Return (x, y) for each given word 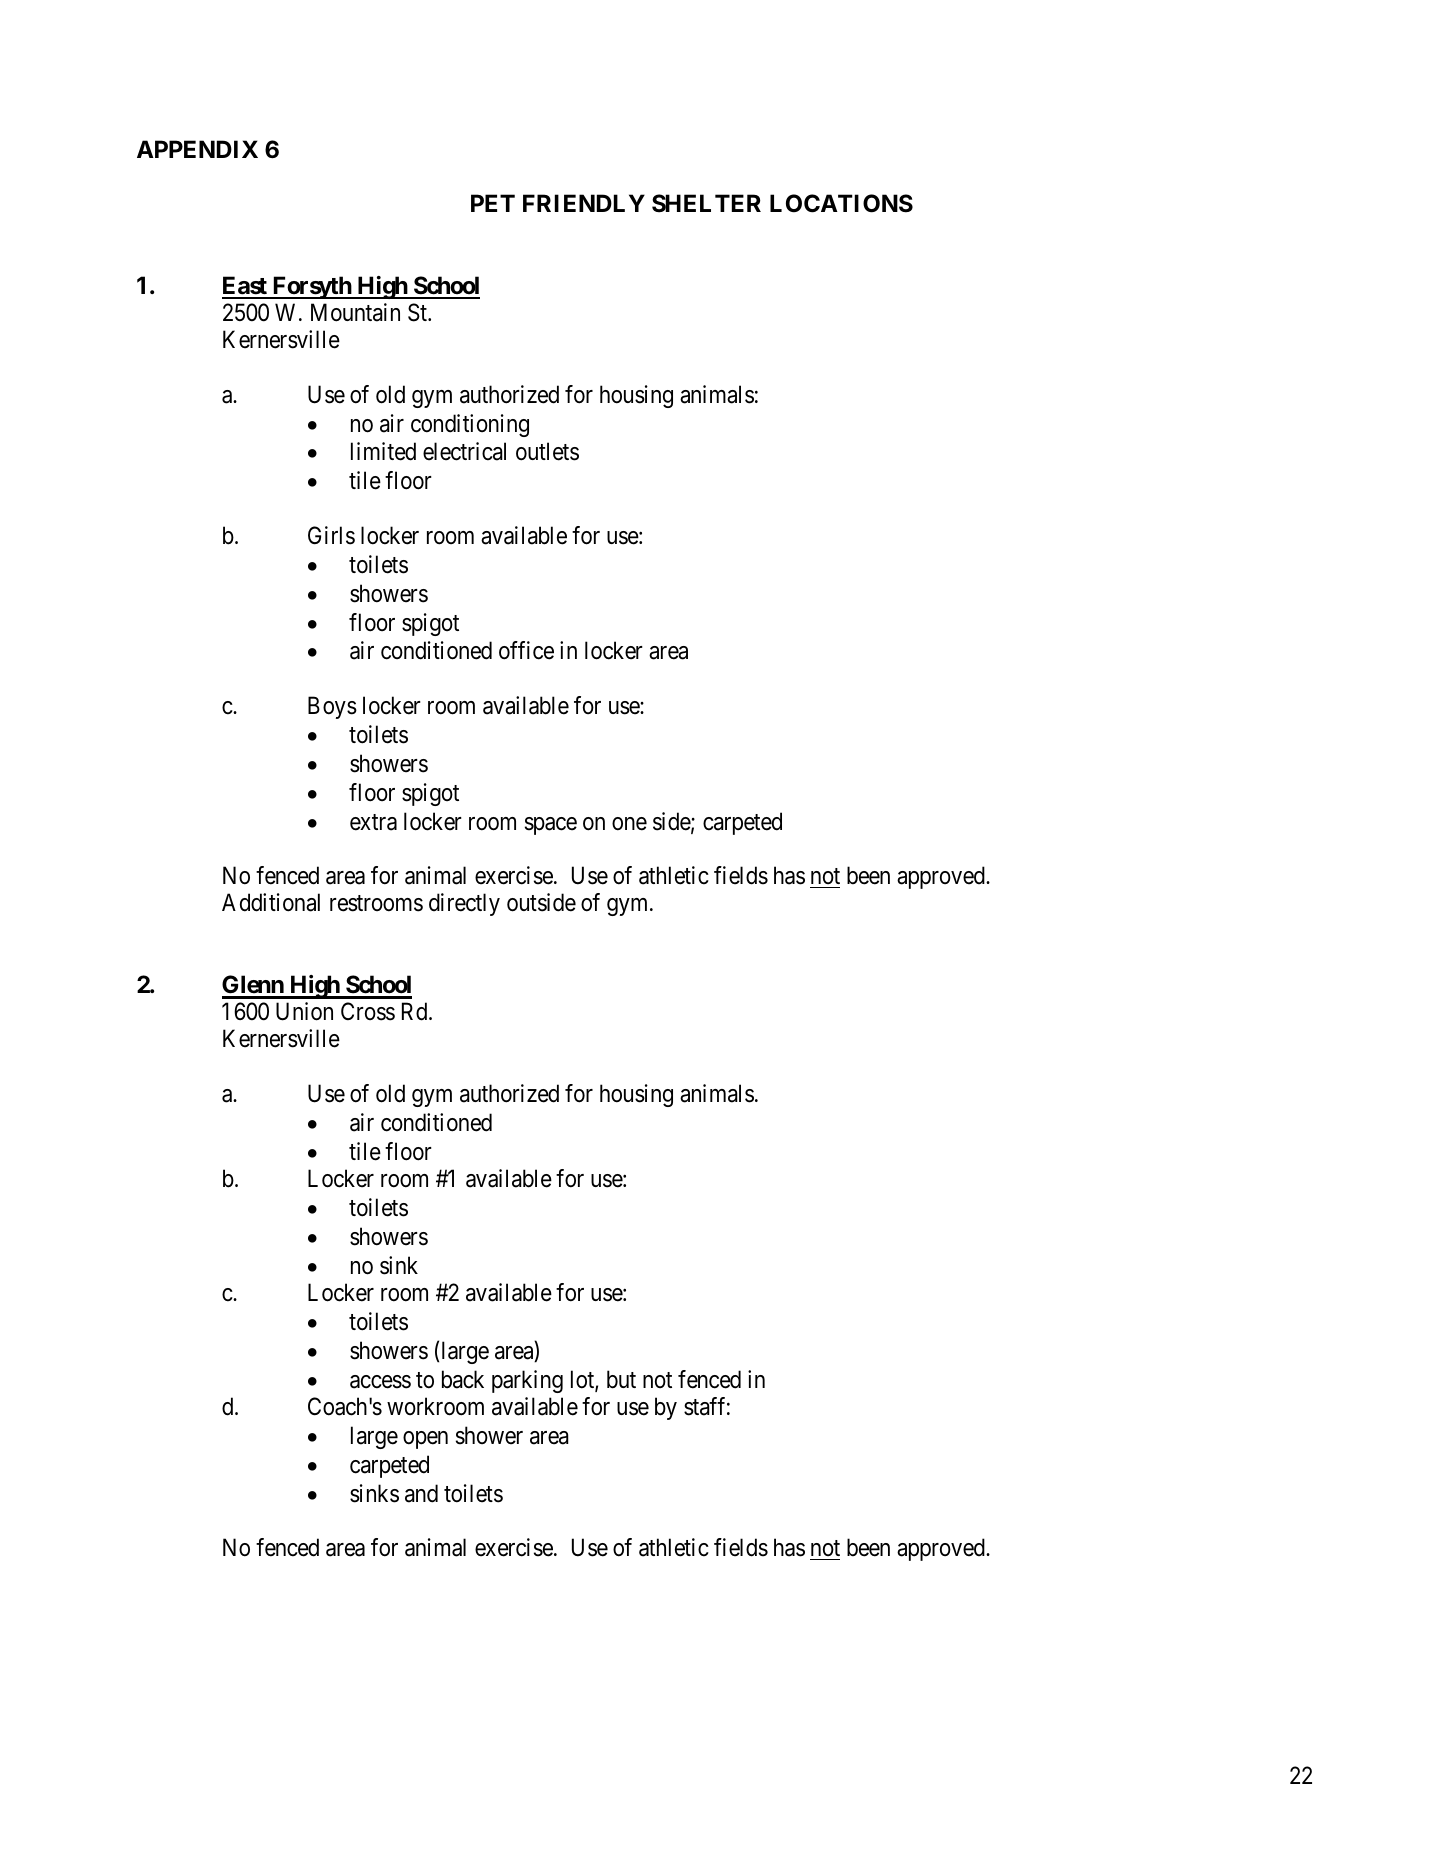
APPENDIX (197, 149)
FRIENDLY (584, 203)
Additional (271, 902)
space (551, 826)
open (425, 1440)
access (380, 1382)
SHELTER (706, 203)
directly (464, 904)
